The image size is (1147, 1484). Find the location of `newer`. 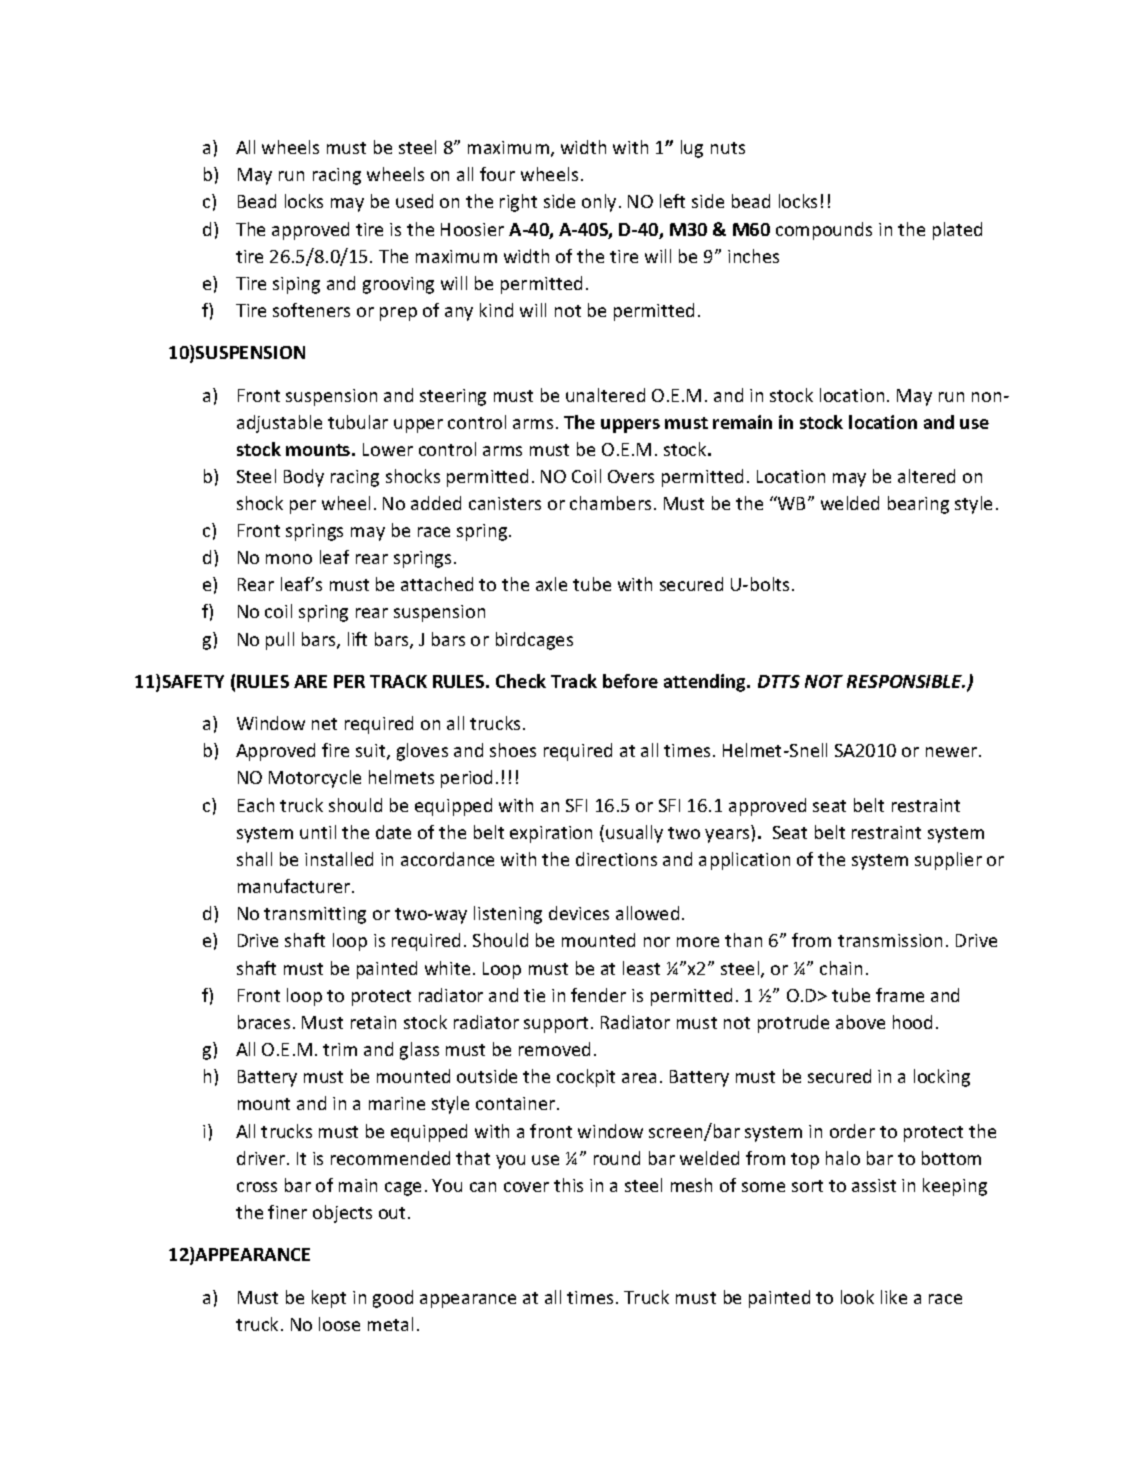

newer is located at coordinates (953, 752).
